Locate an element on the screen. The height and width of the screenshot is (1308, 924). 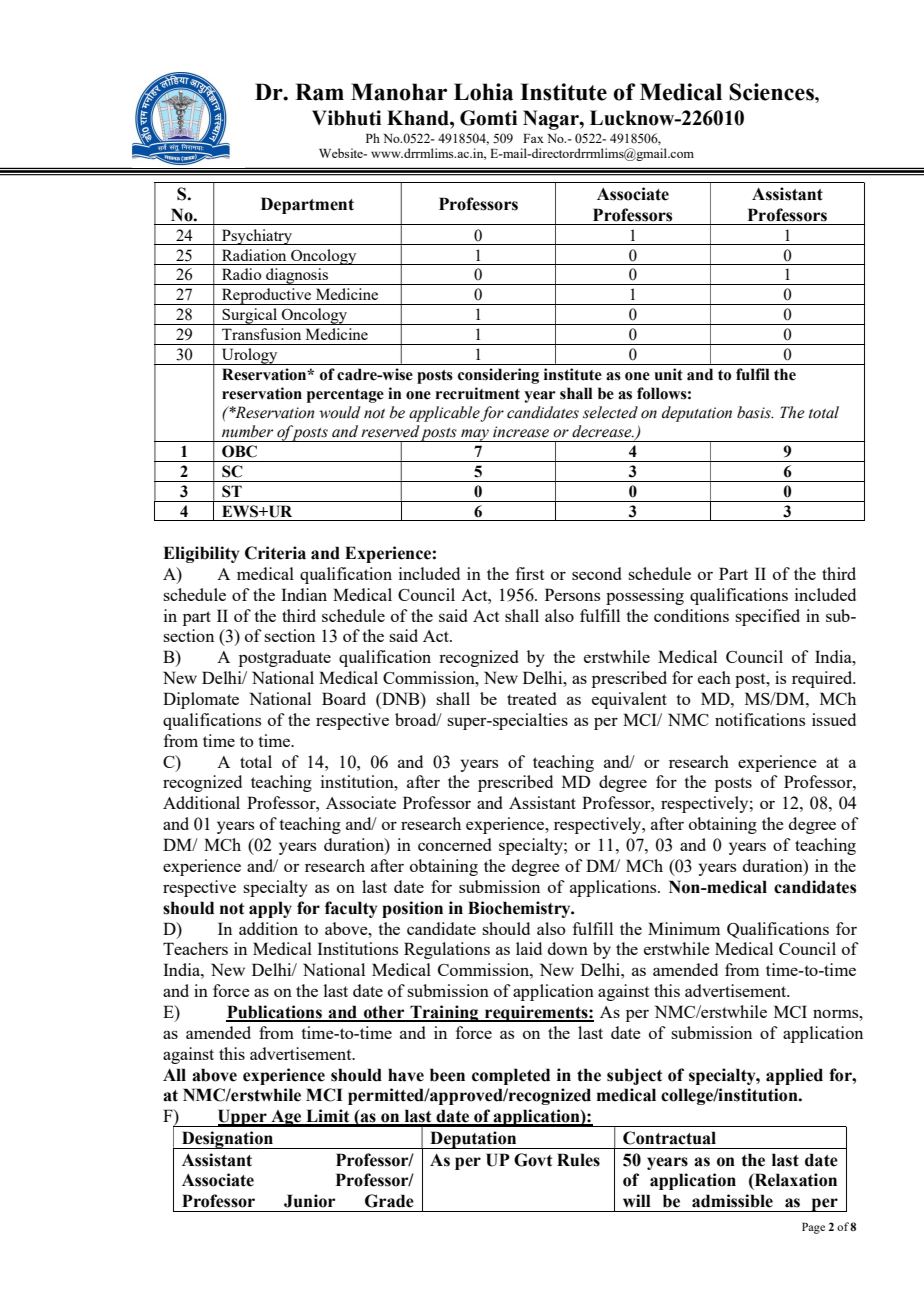
Sciences is located at coordinates (772, 92).
